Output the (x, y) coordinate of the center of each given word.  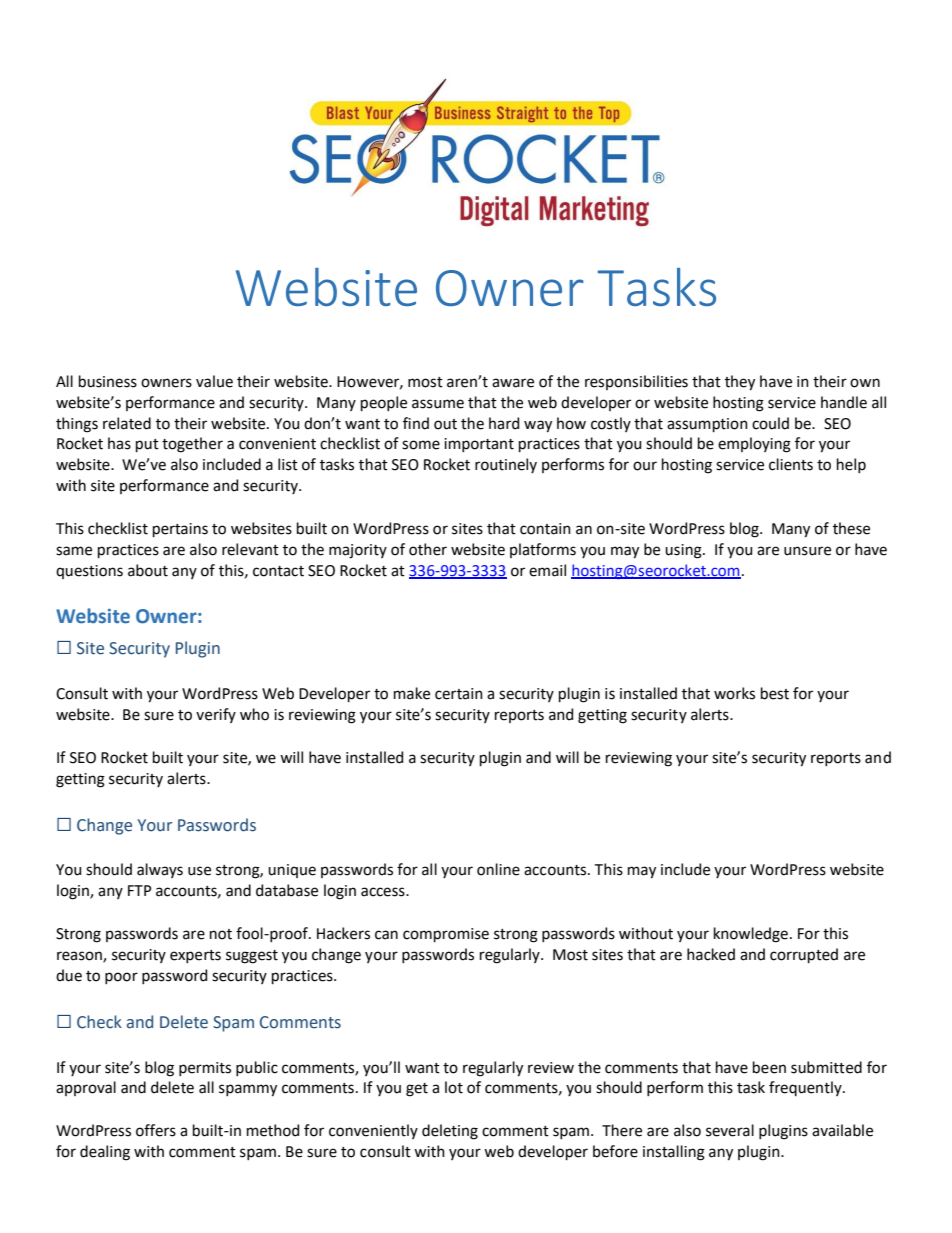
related (127, 423)
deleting (450, 1132)
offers (156, 1130)
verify (216, 715)
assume (438, 404)
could (770, 423)
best (775, 693)
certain (459, 694)
